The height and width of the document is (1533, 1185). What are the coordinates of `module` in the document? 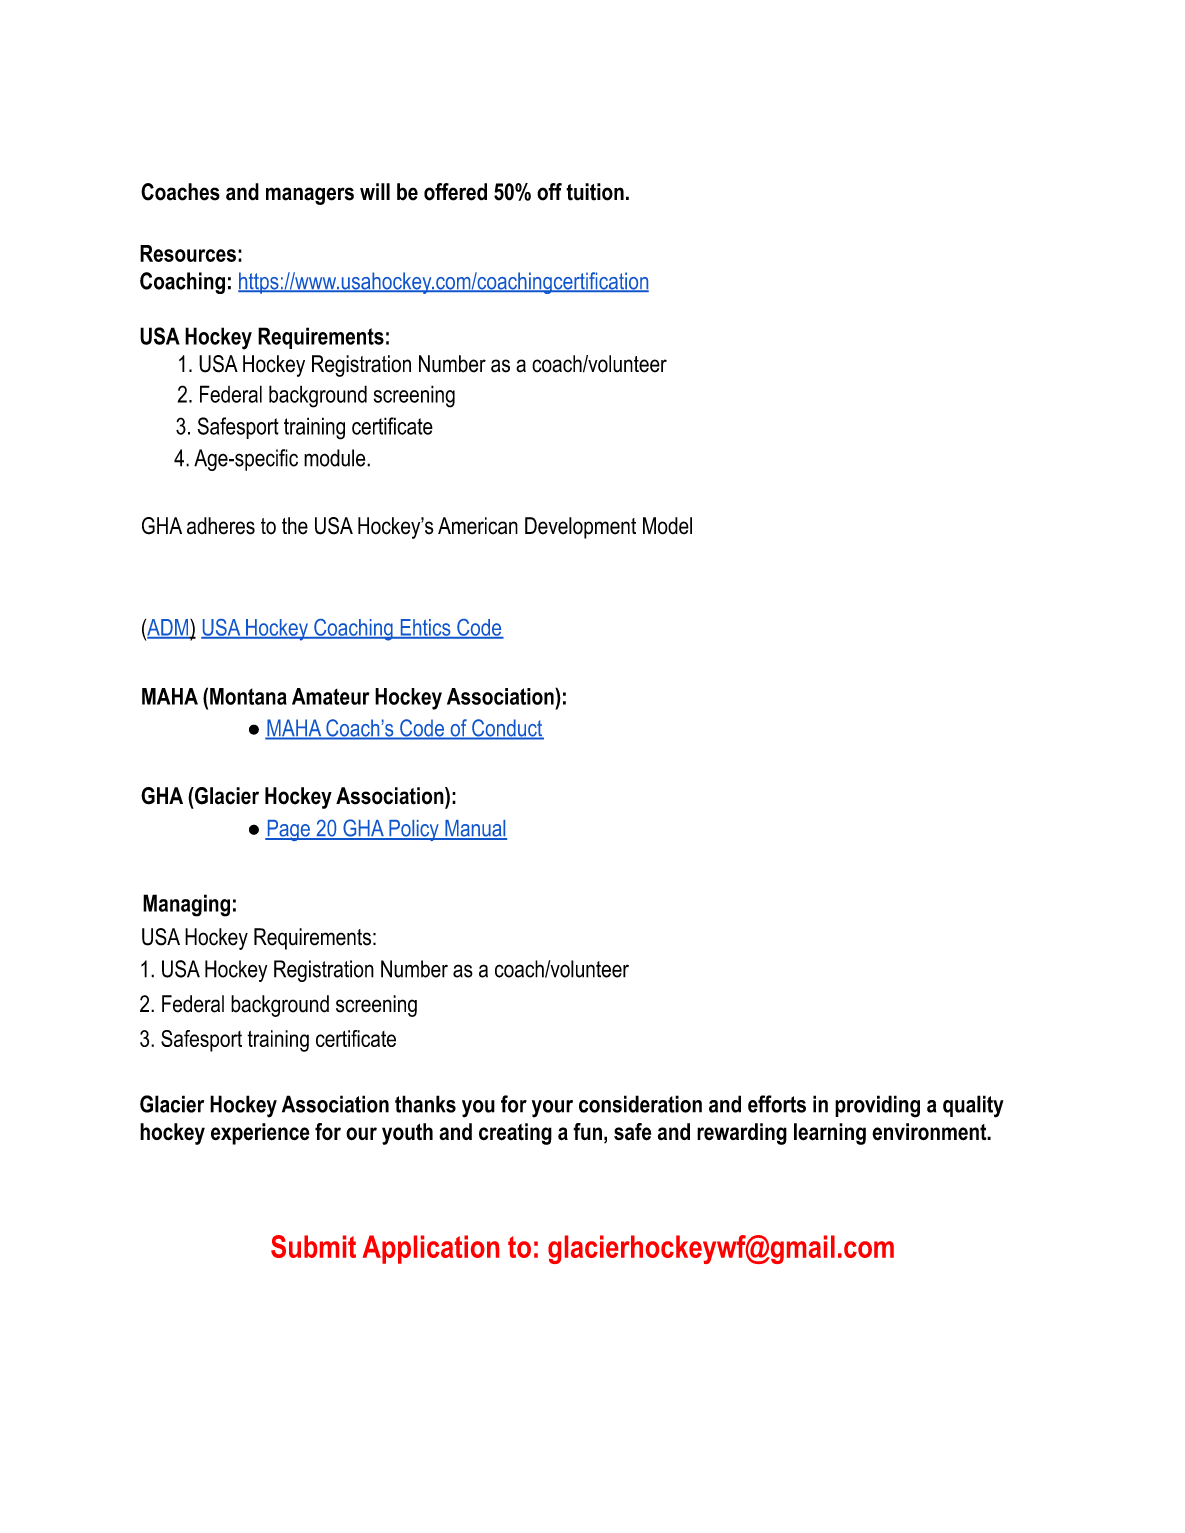 It's located at (336, 458).
